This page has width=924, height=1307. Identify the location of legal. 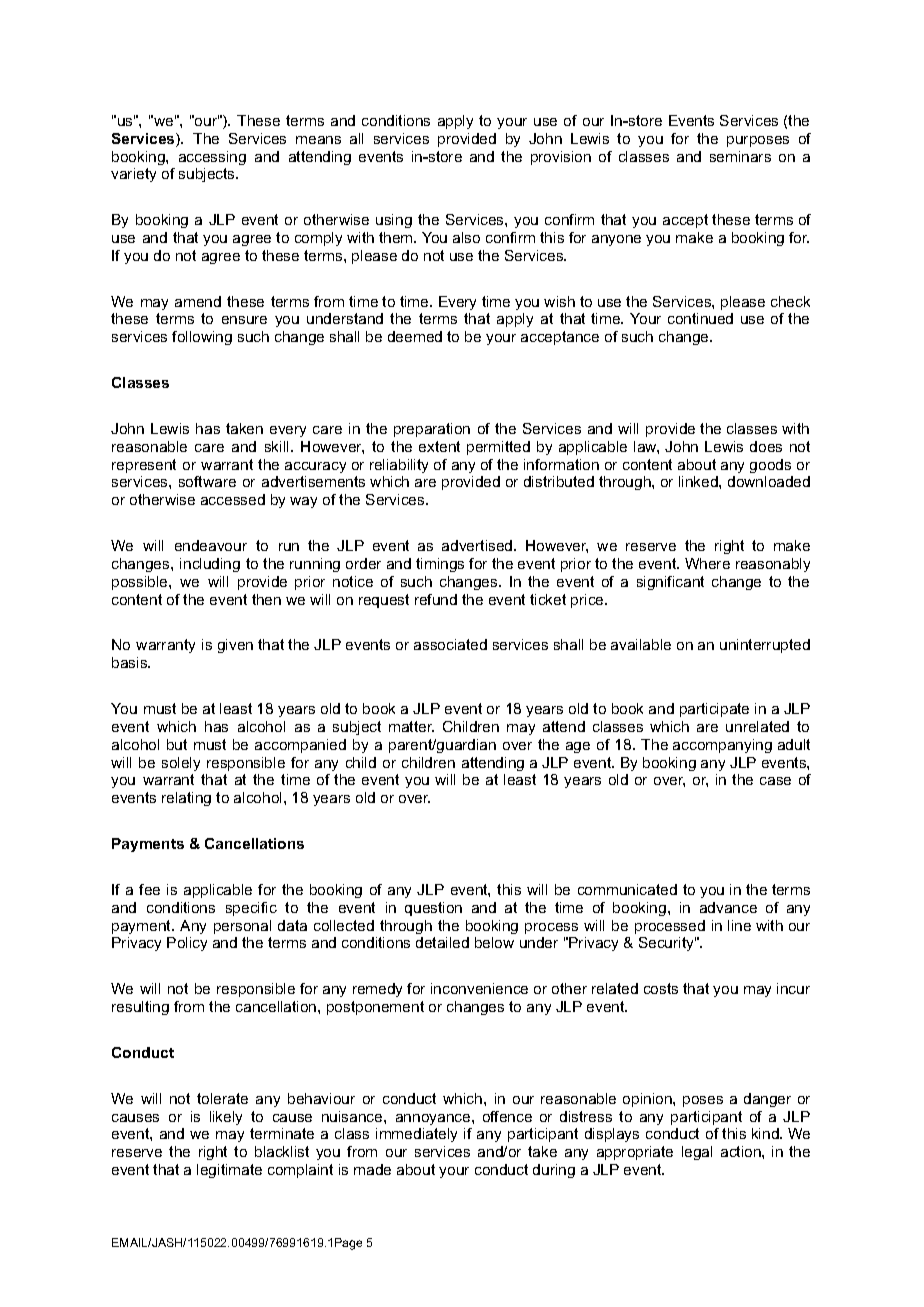
(697, 1153).
